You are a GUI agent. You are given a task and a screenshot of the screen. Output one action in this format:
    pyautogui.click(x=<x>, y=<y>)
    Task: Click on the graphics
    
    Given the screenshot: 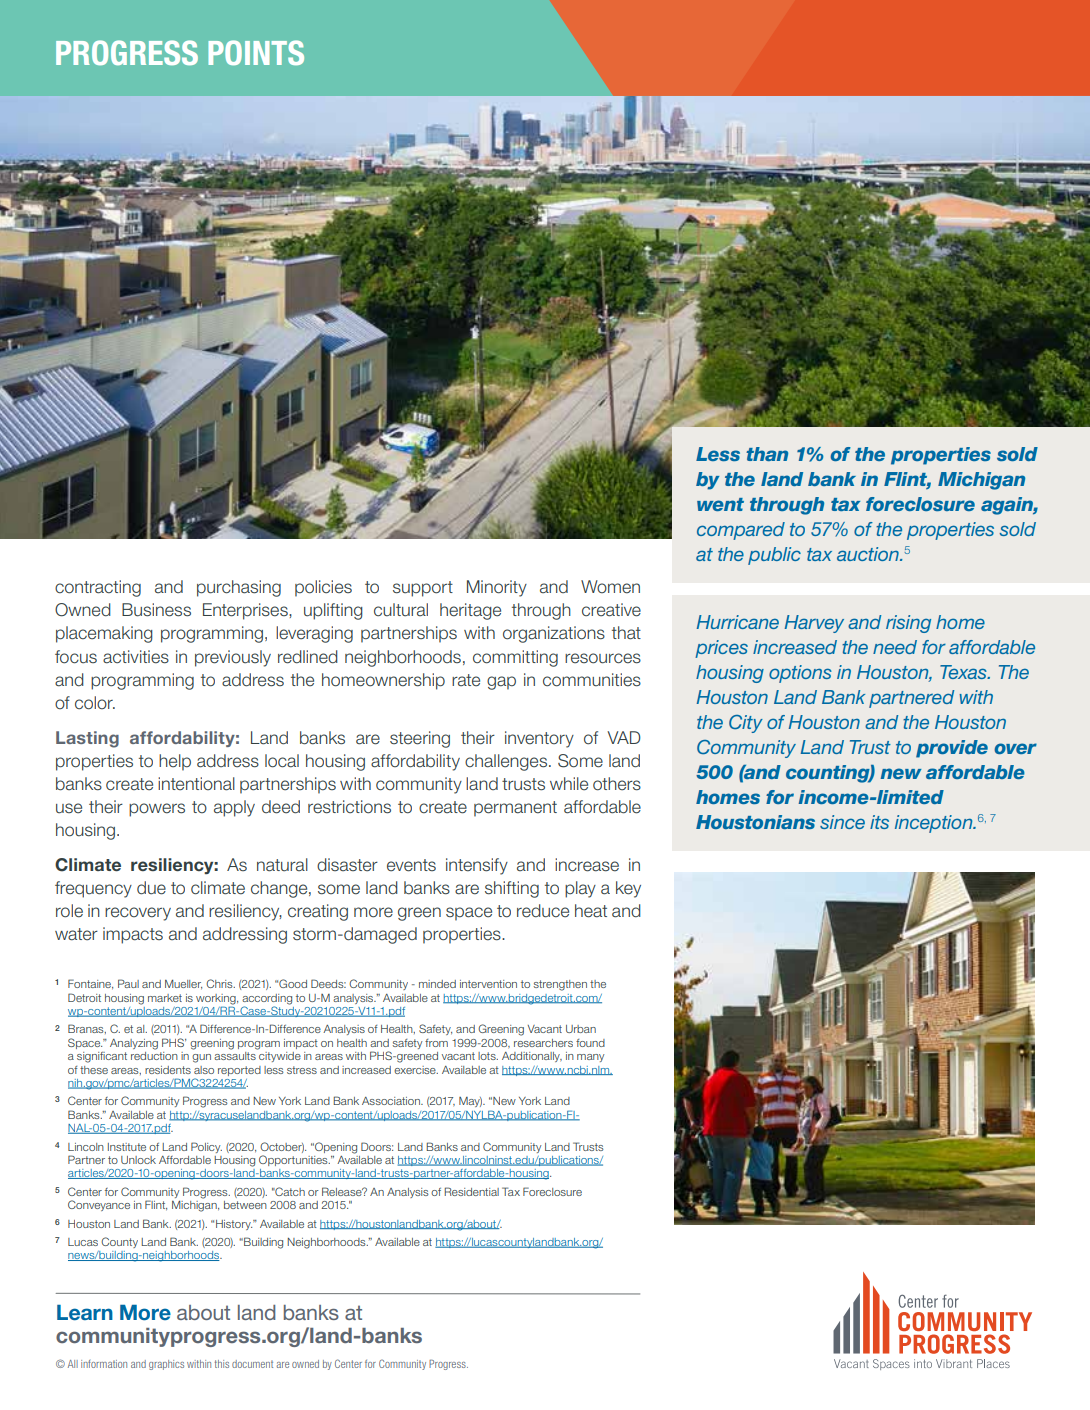 What is the action you would take?
    pyautogui.click(x=166, y=1365)
